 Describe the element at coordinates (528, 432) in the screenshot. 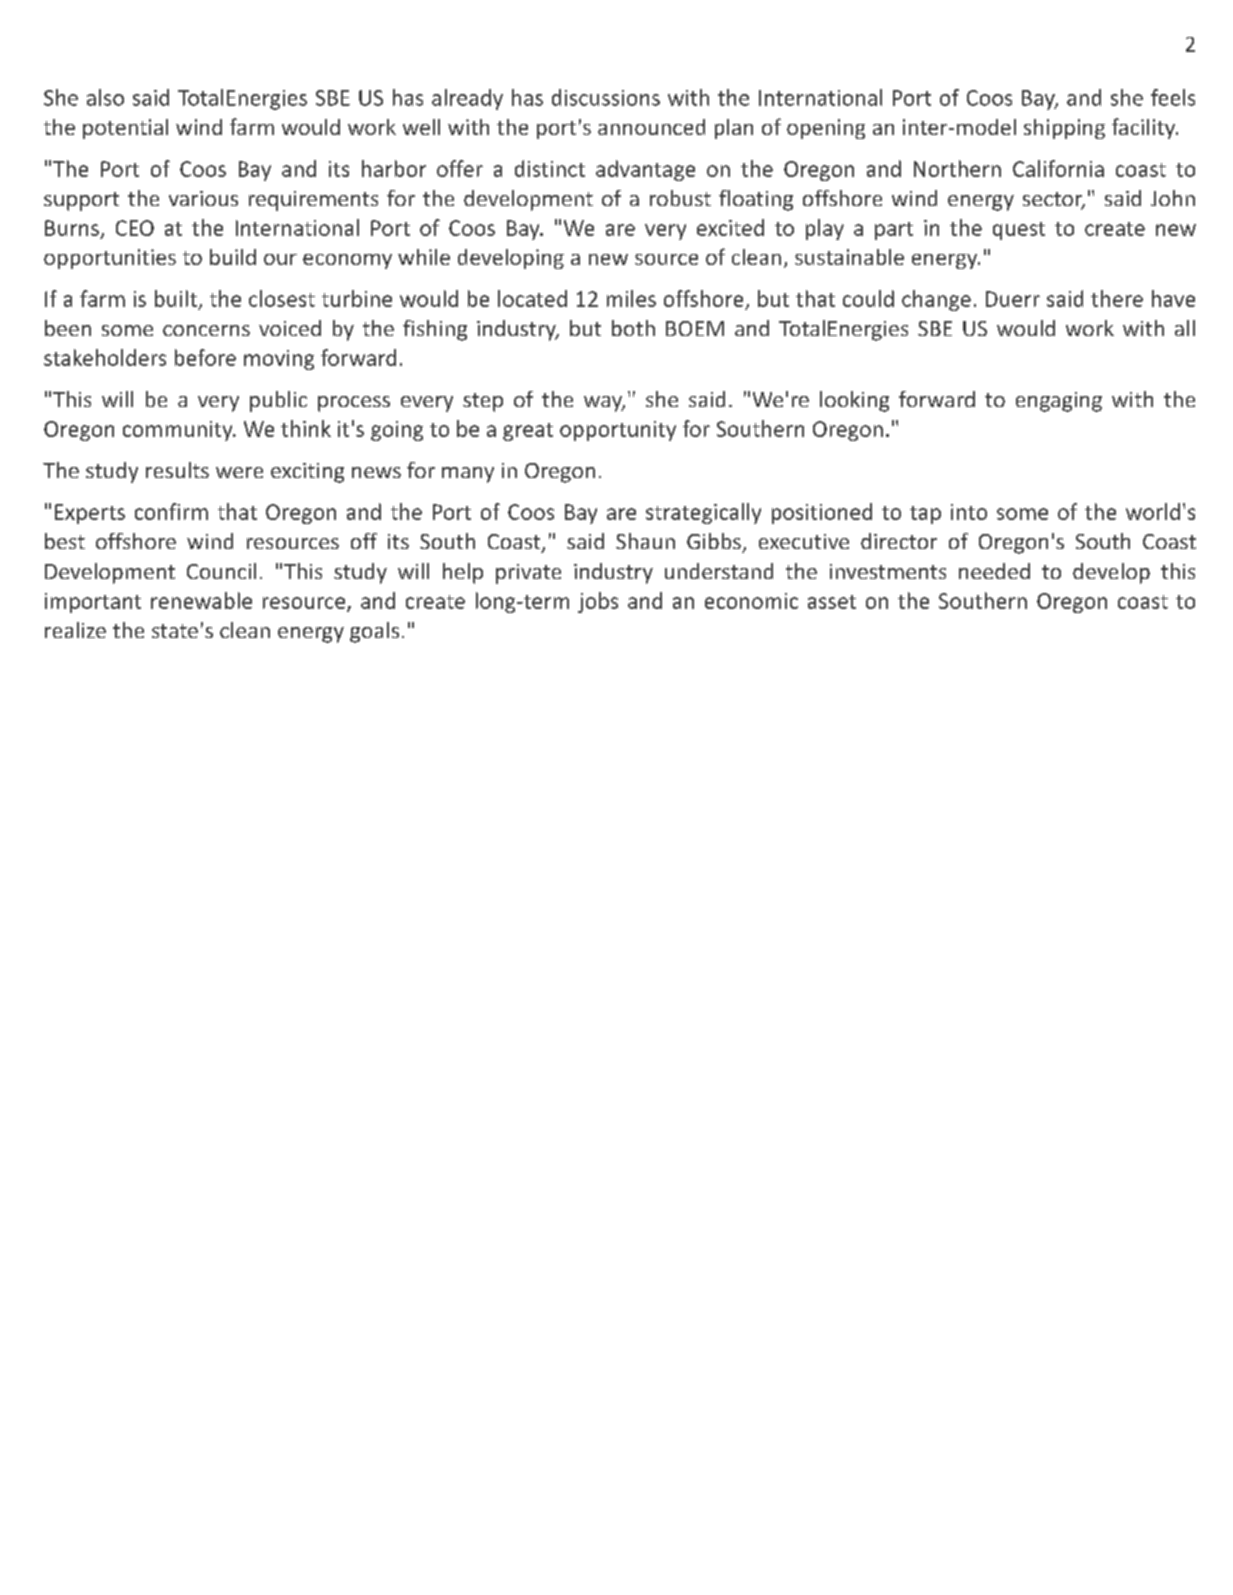

I see `great` at that location.
